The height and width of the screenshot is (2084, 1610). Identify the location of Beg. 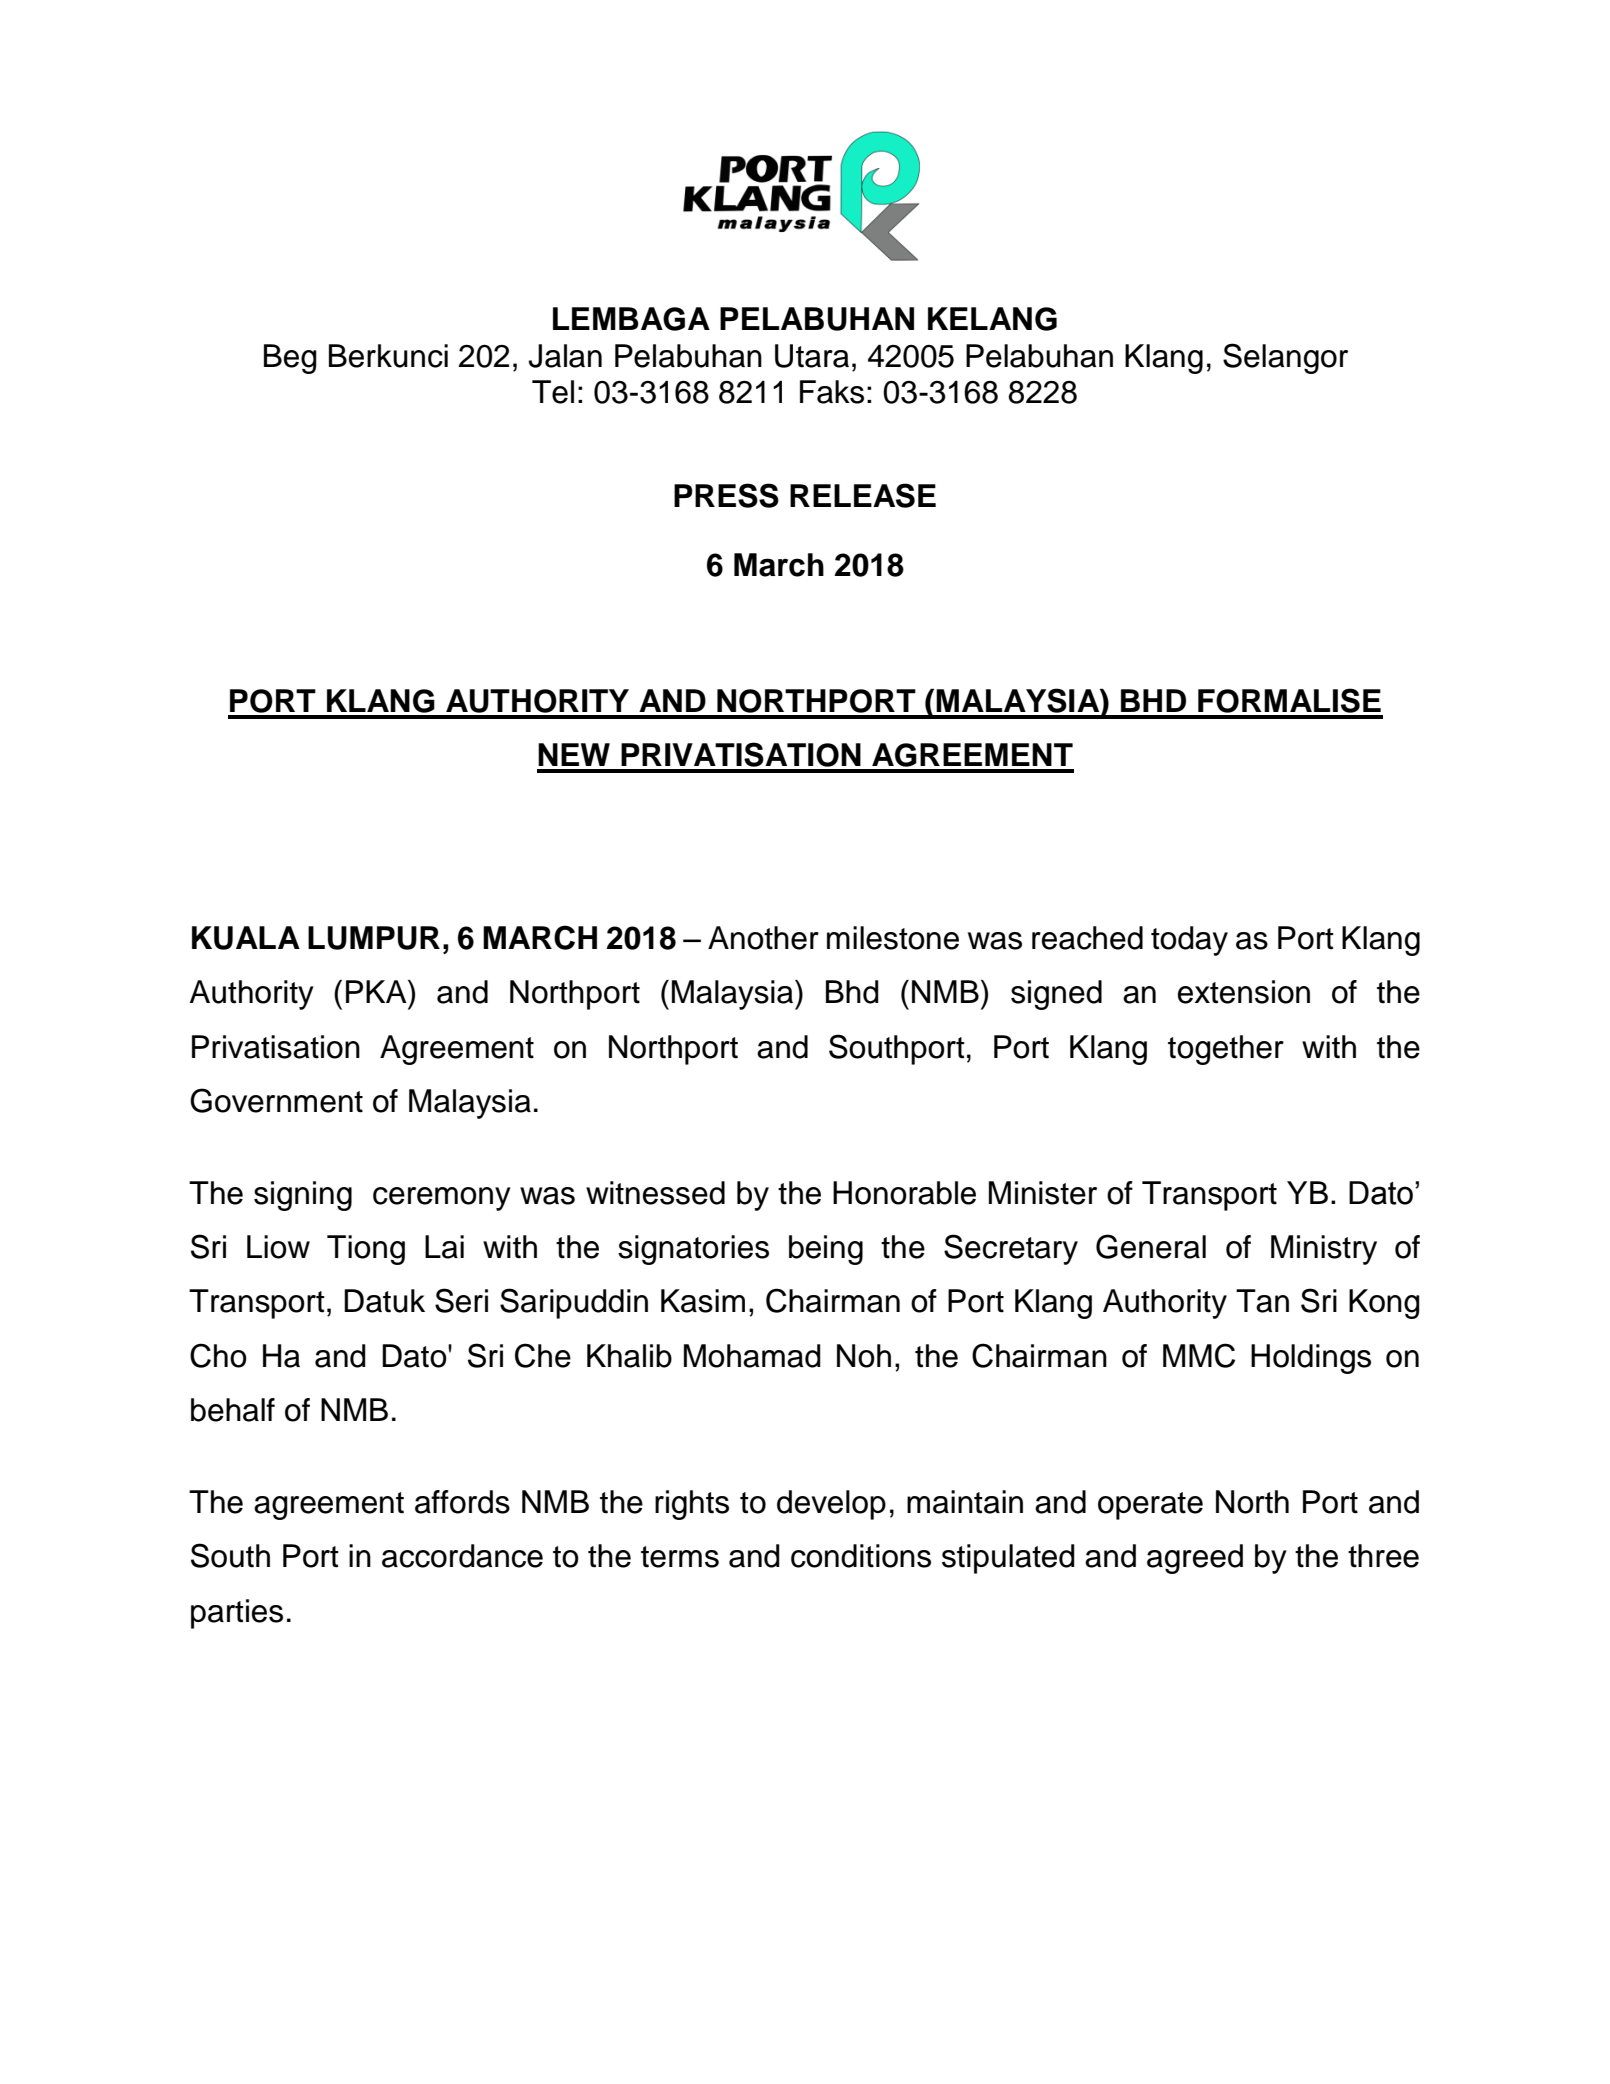
(290, 359).
